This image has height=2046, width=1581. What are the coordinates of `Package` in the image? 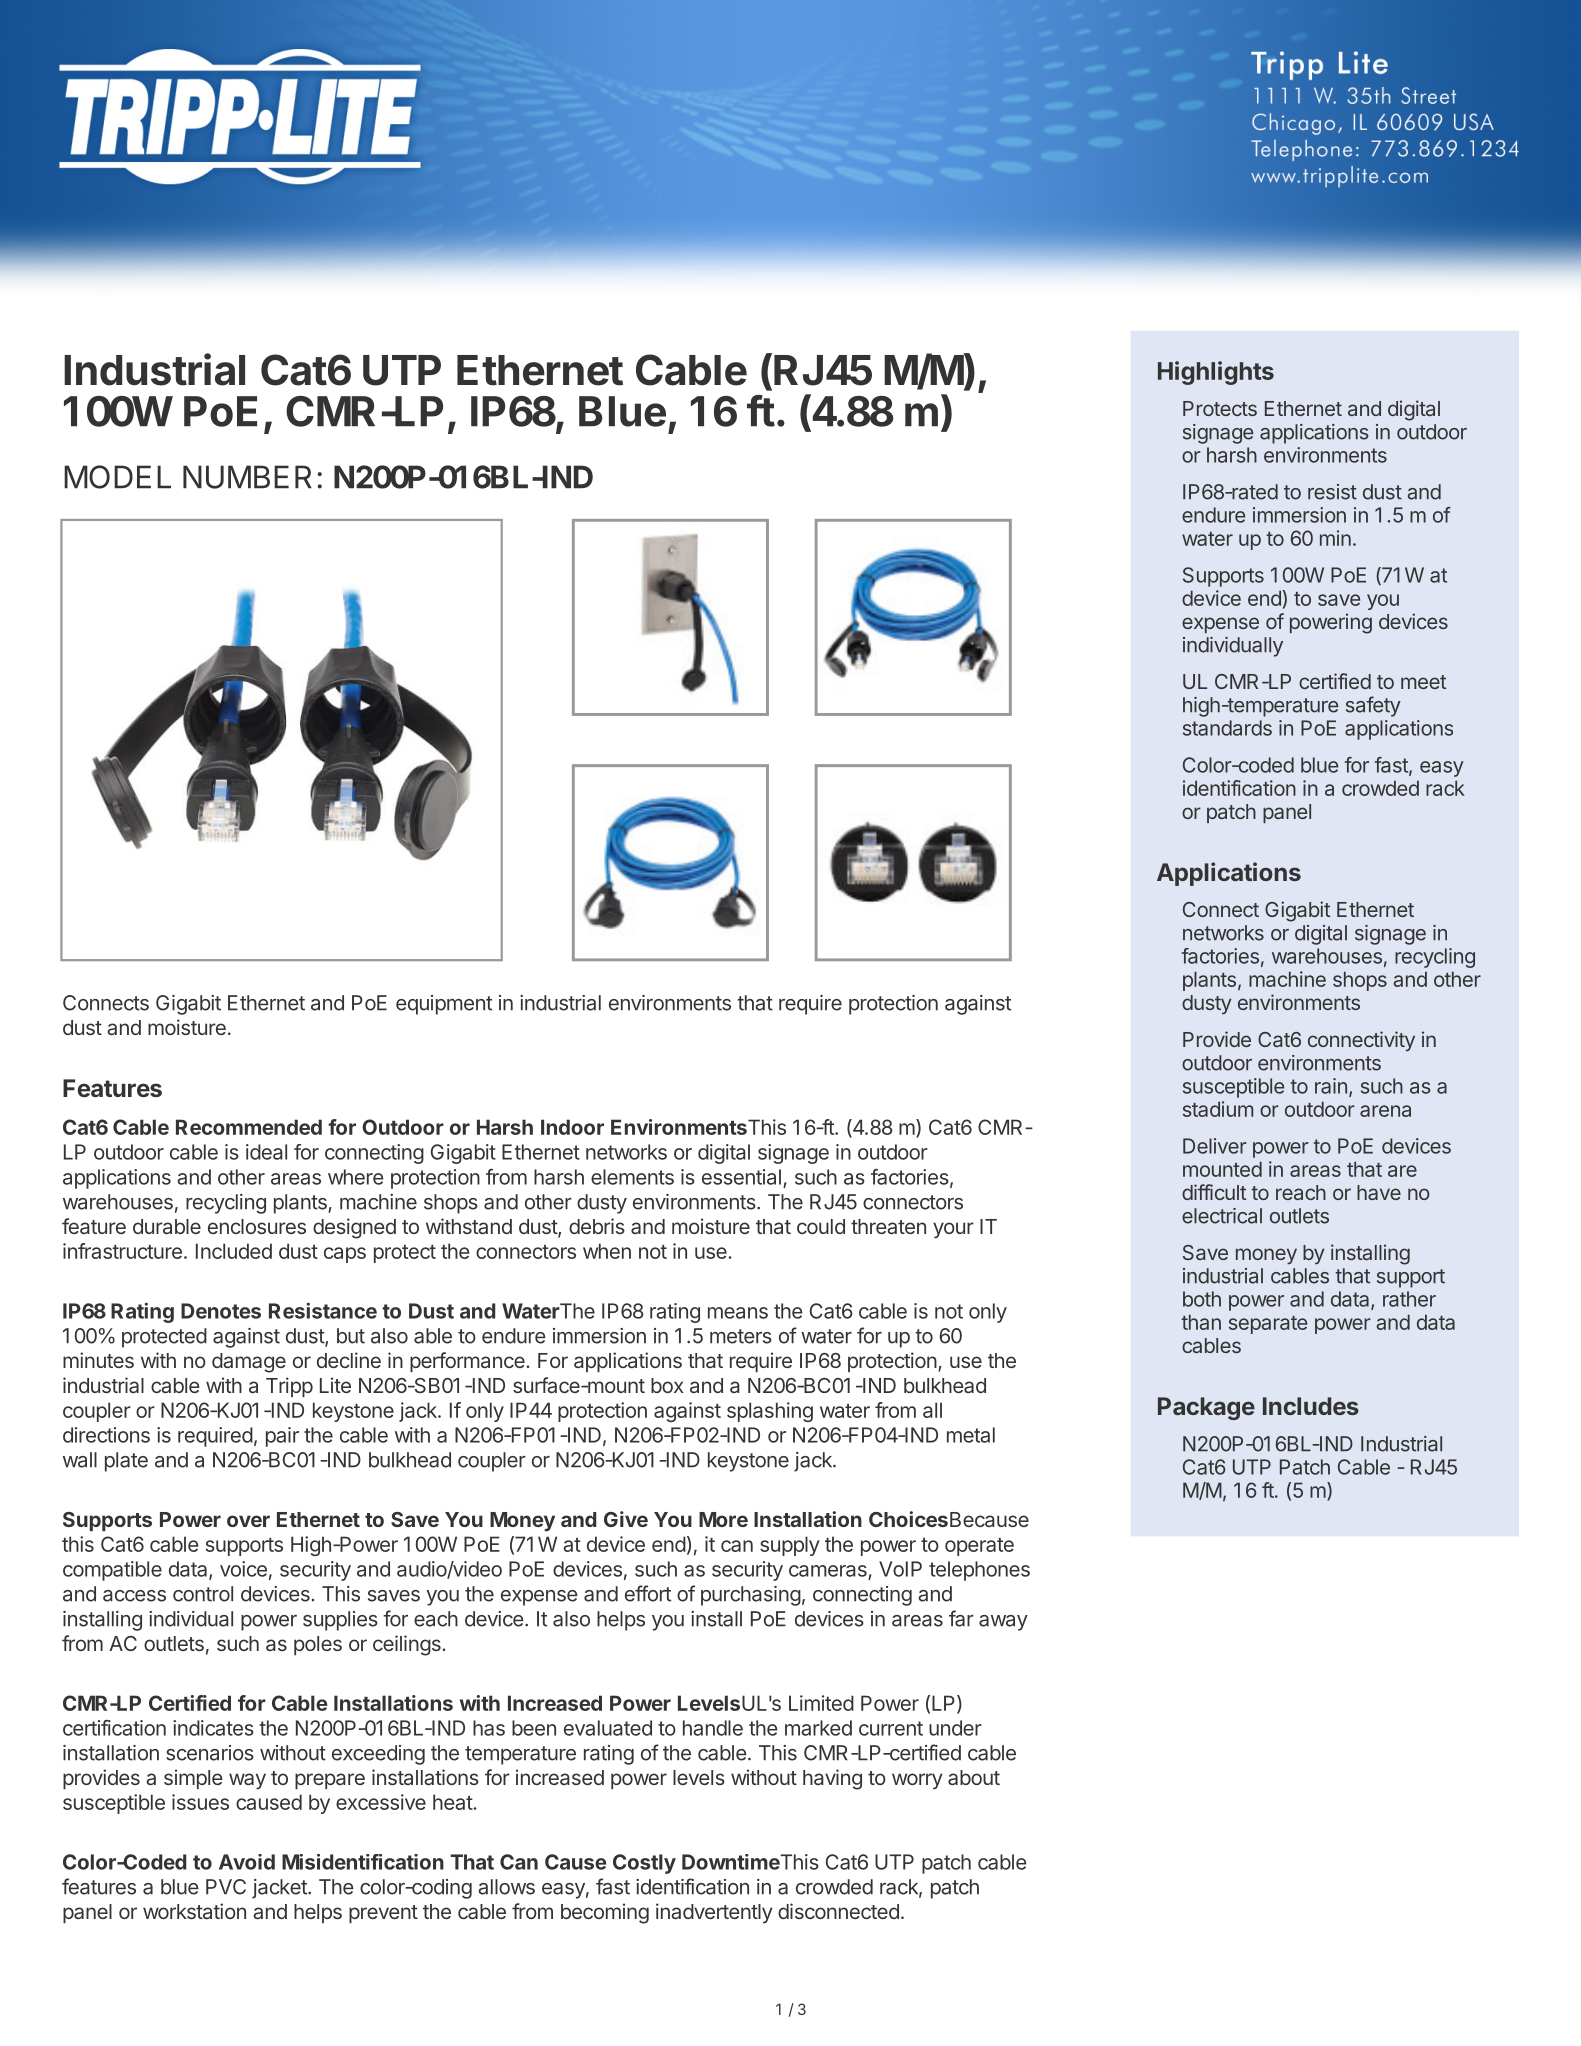 It's located at (1206, 1408).
